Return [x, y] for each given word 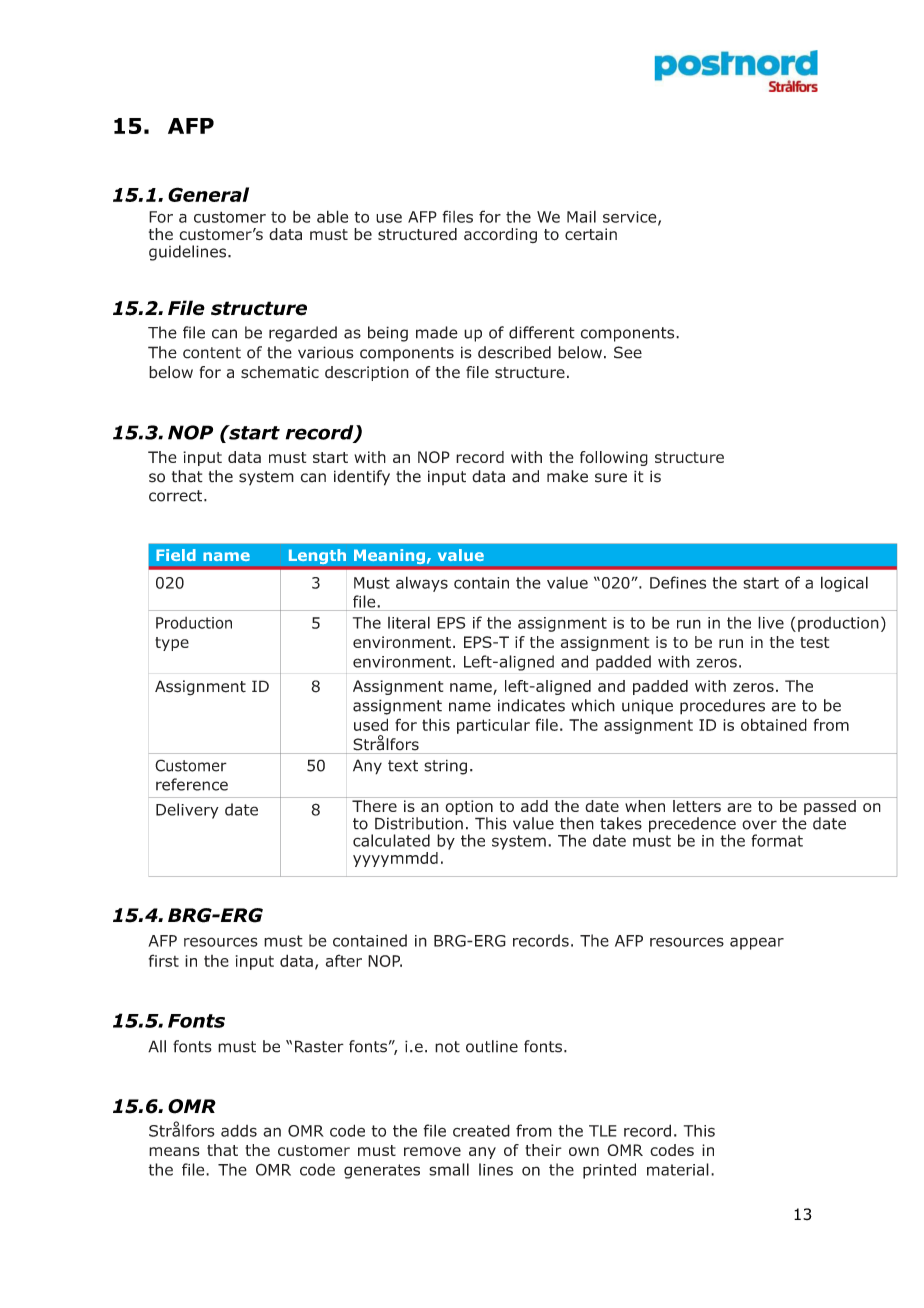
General [208, 194]
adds [239, 1130]
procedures [722, 707]
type [172, 644]
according [500, 235]
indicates [531, 705]
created [481, 1130]
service [631, 218]
